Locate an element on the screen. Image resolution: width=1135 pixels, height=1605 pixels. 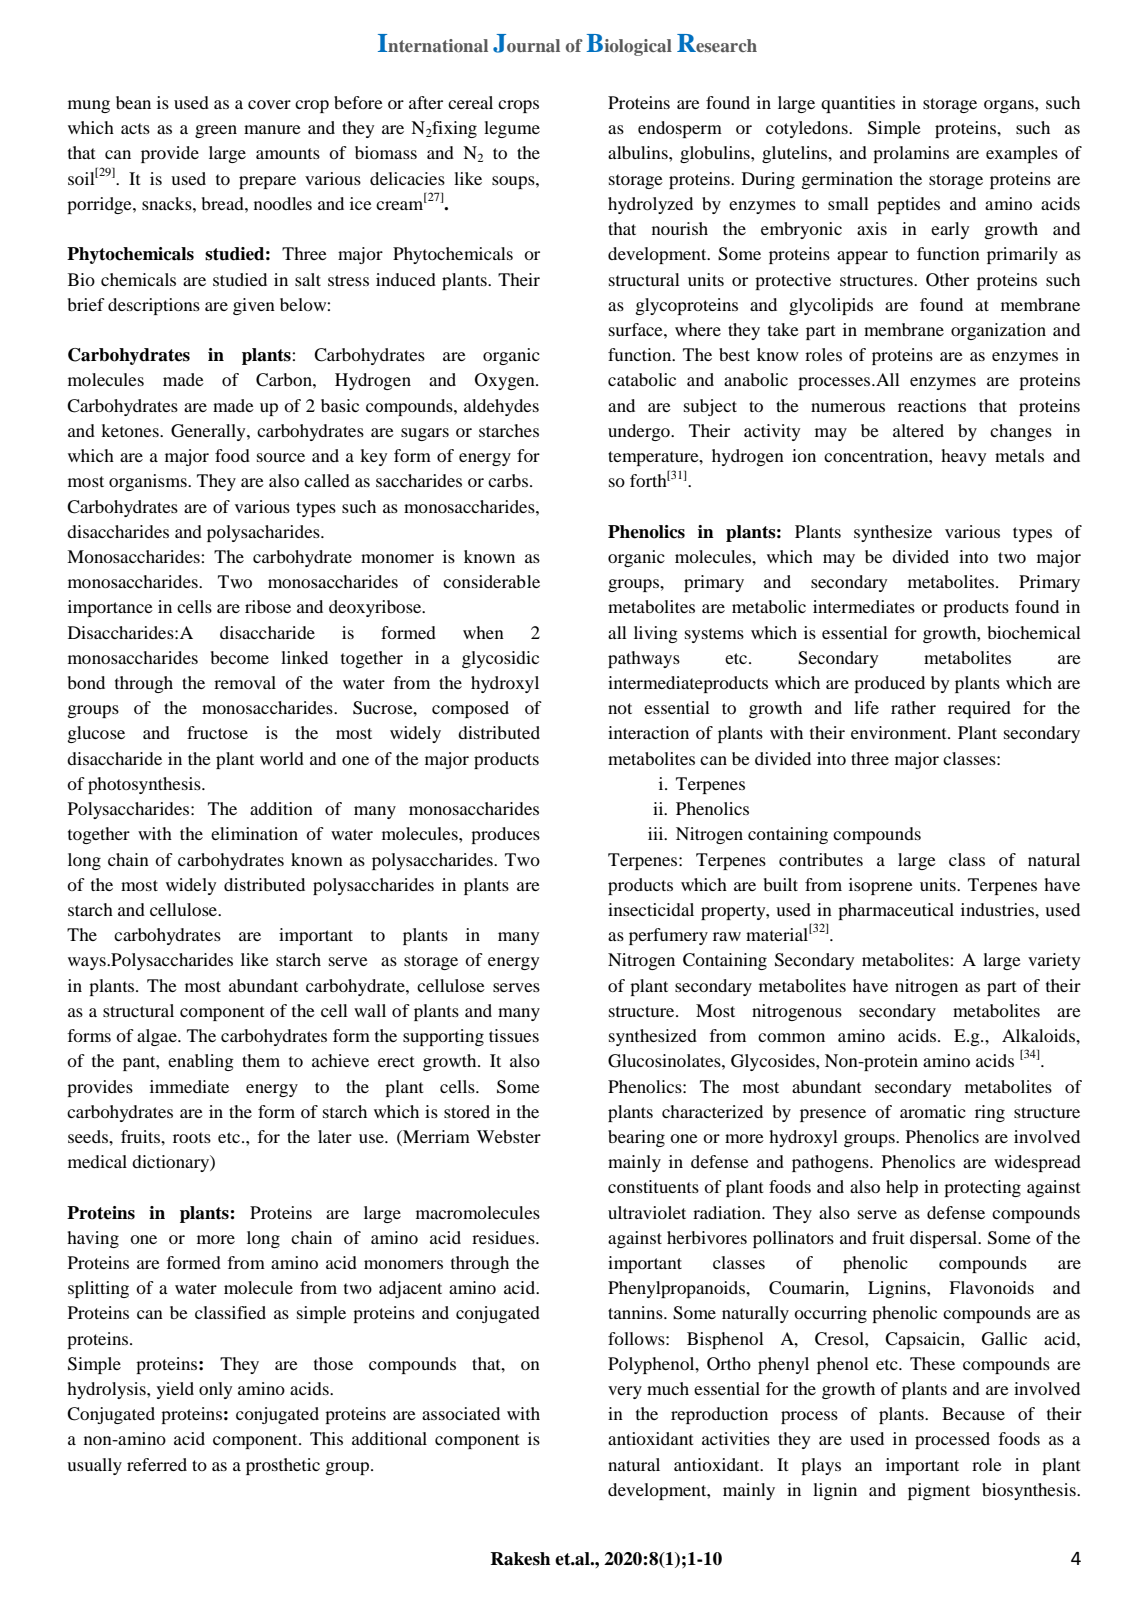
tissues is located at coordinates (514, 1035).
